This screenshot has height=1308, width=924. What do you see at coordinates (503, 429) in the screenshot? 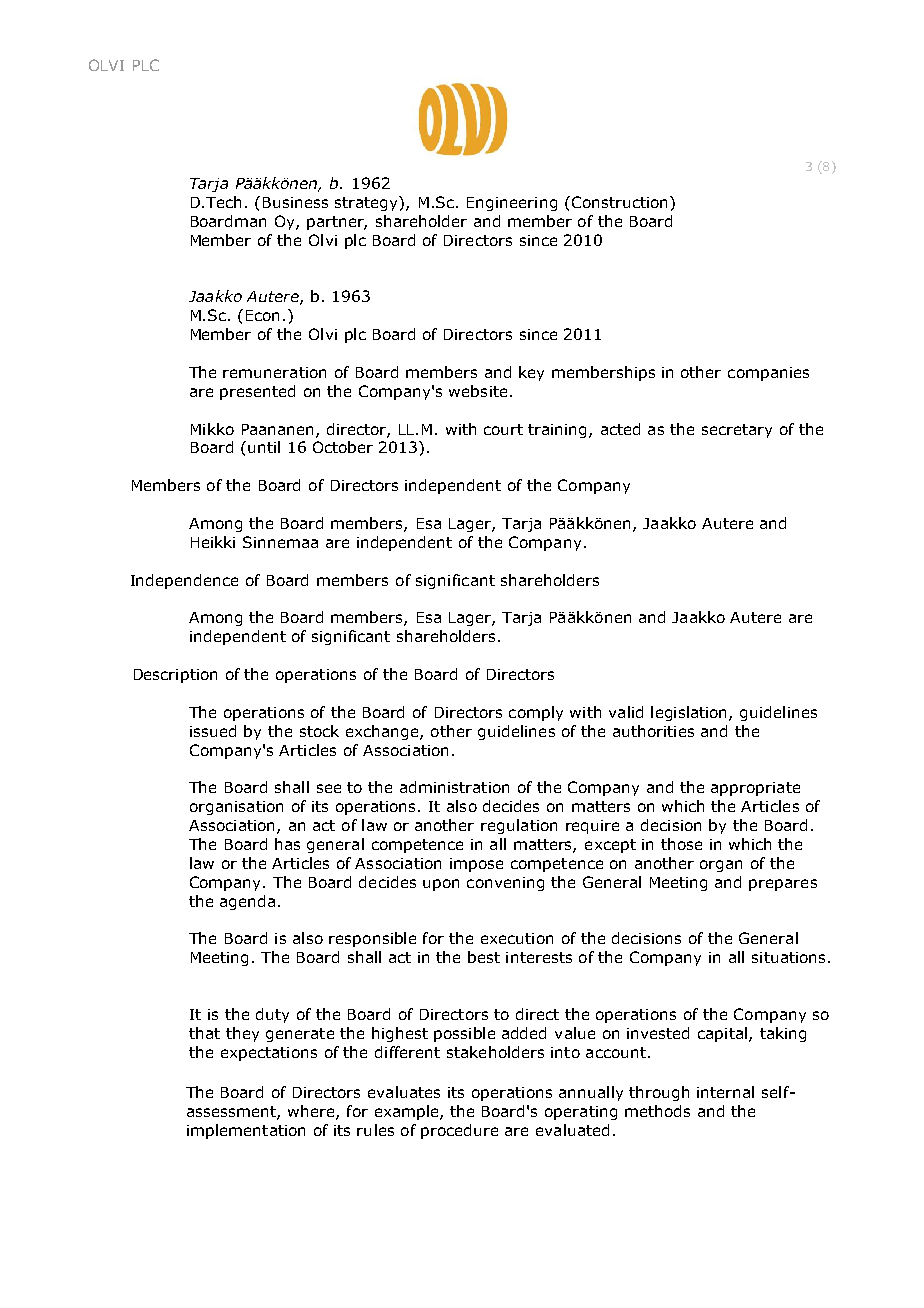
I see `court` at bounding box center [503, 429].
